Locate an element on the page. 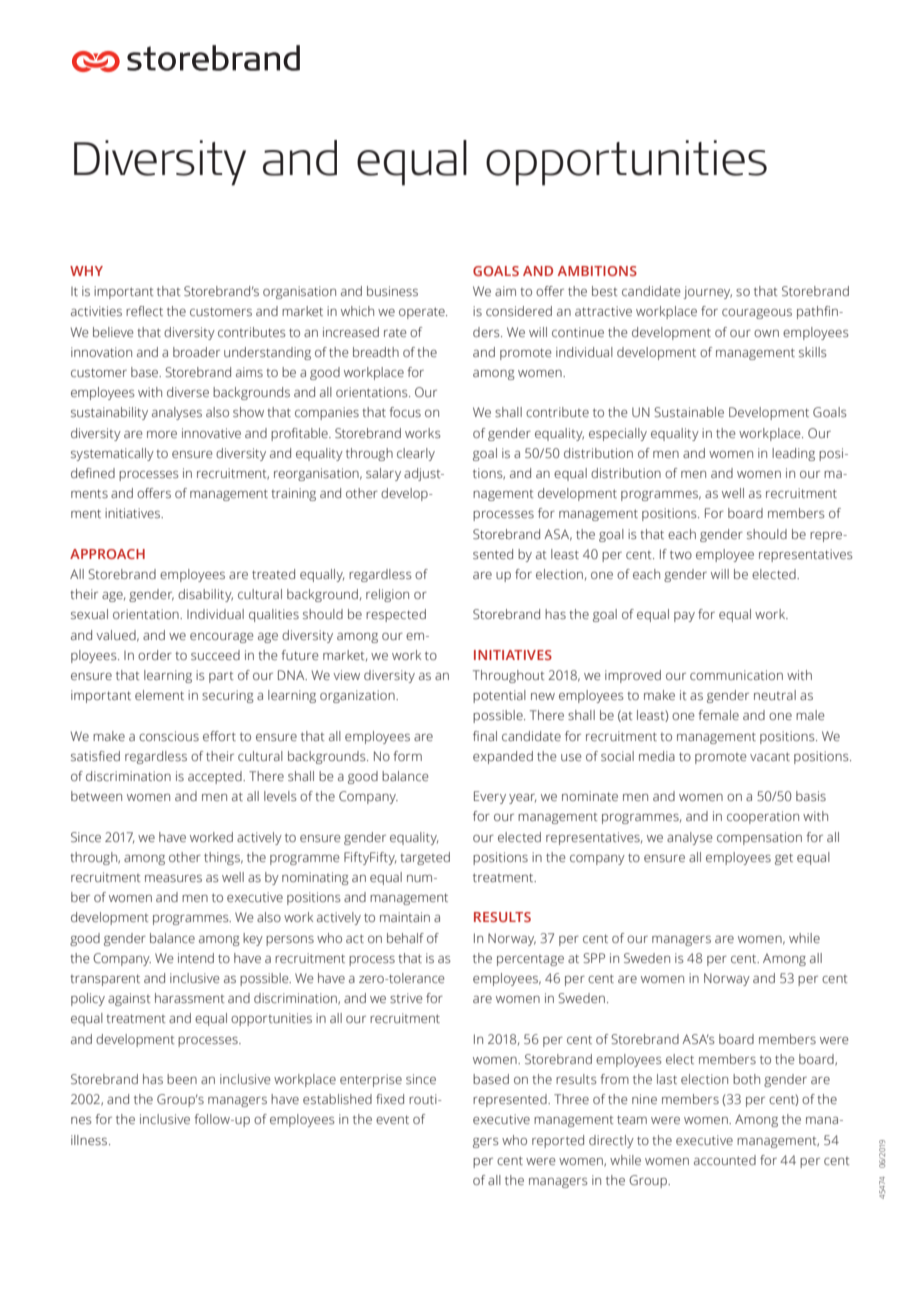 This page has height=1308, width=924. illness is located at coordinates (90, 1140).
